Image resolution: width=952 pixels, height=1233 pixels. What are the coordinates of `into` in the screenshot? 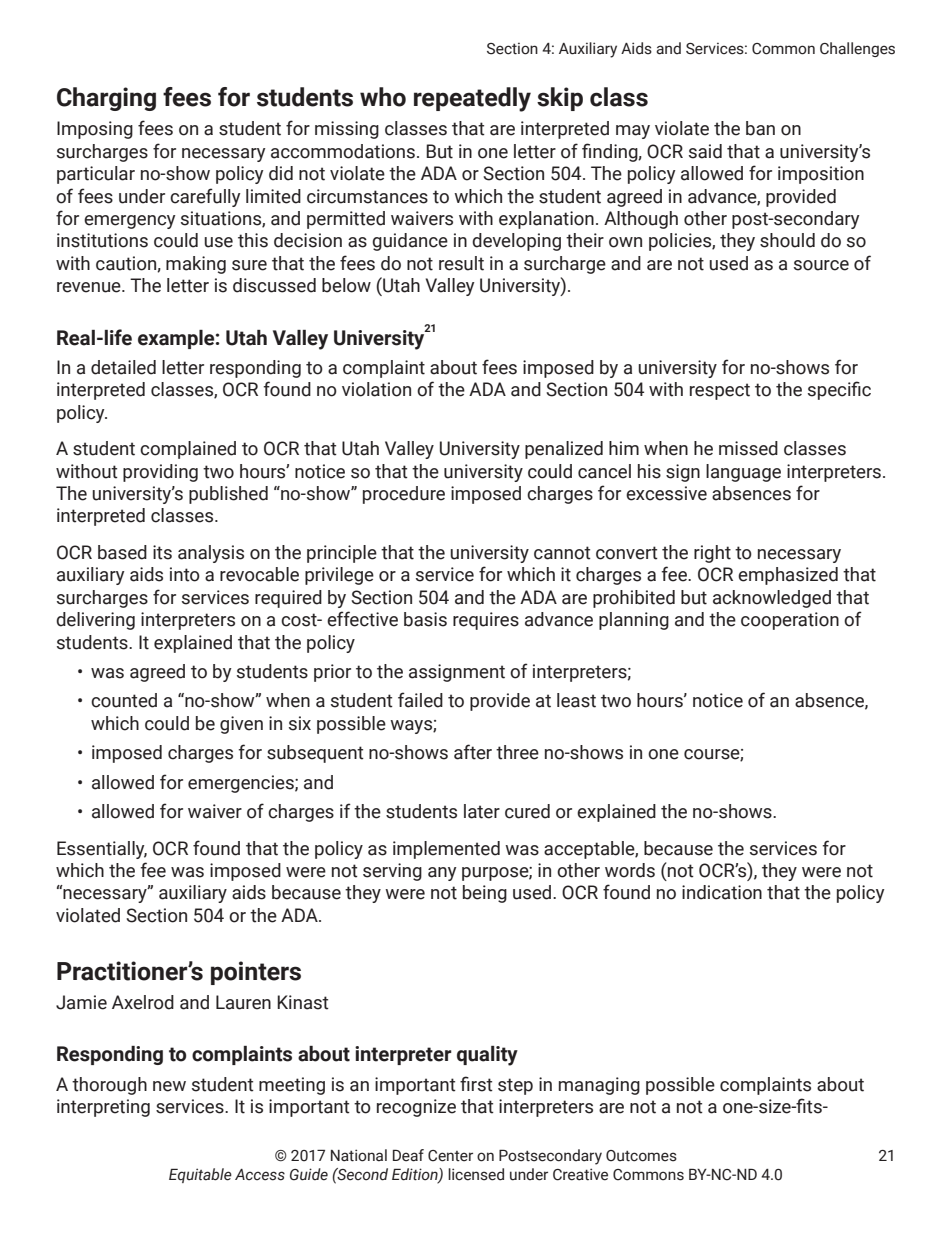 It's located at (185, 574).
